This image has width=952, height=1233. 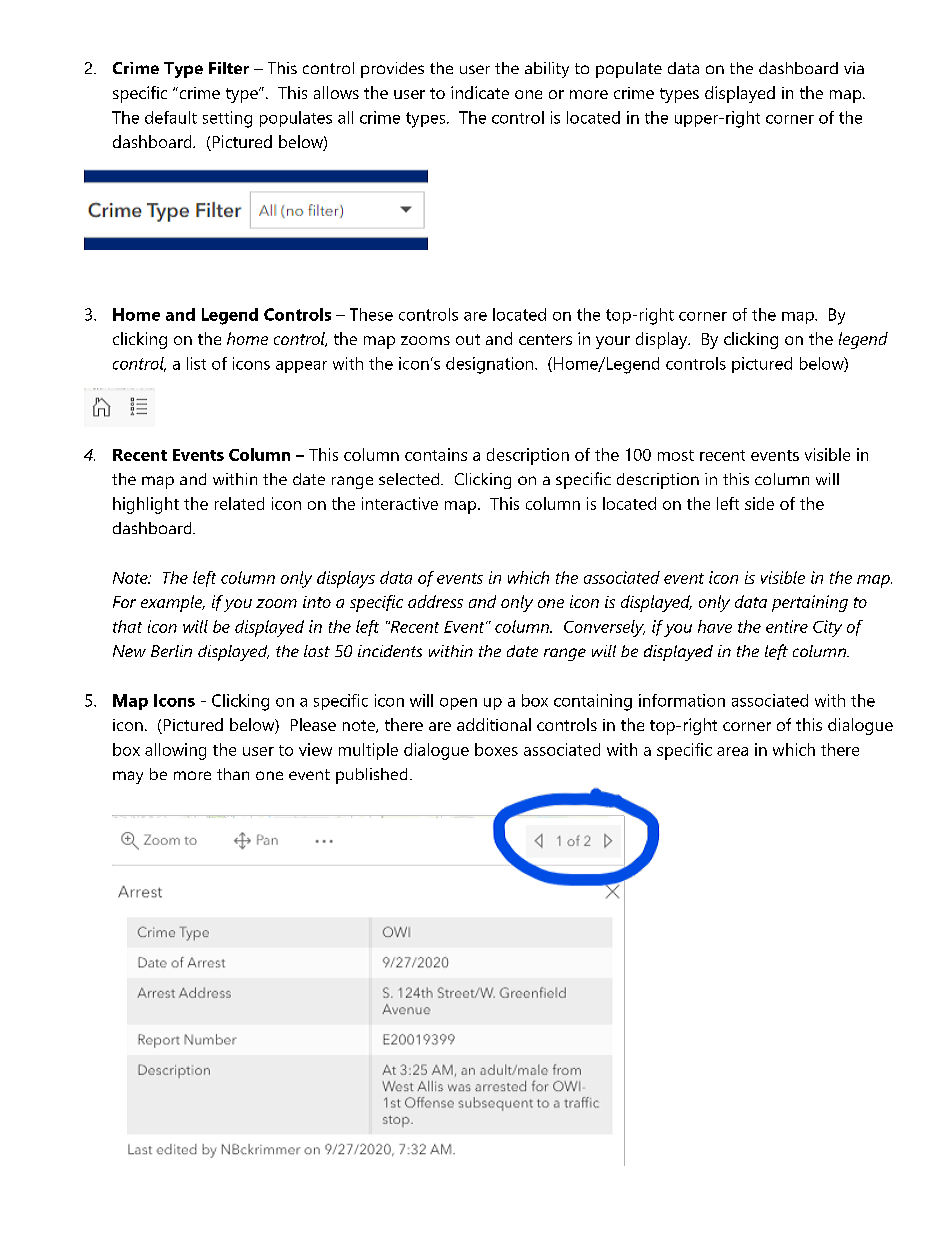 I want to click on address, so click(x=435, y=601).
